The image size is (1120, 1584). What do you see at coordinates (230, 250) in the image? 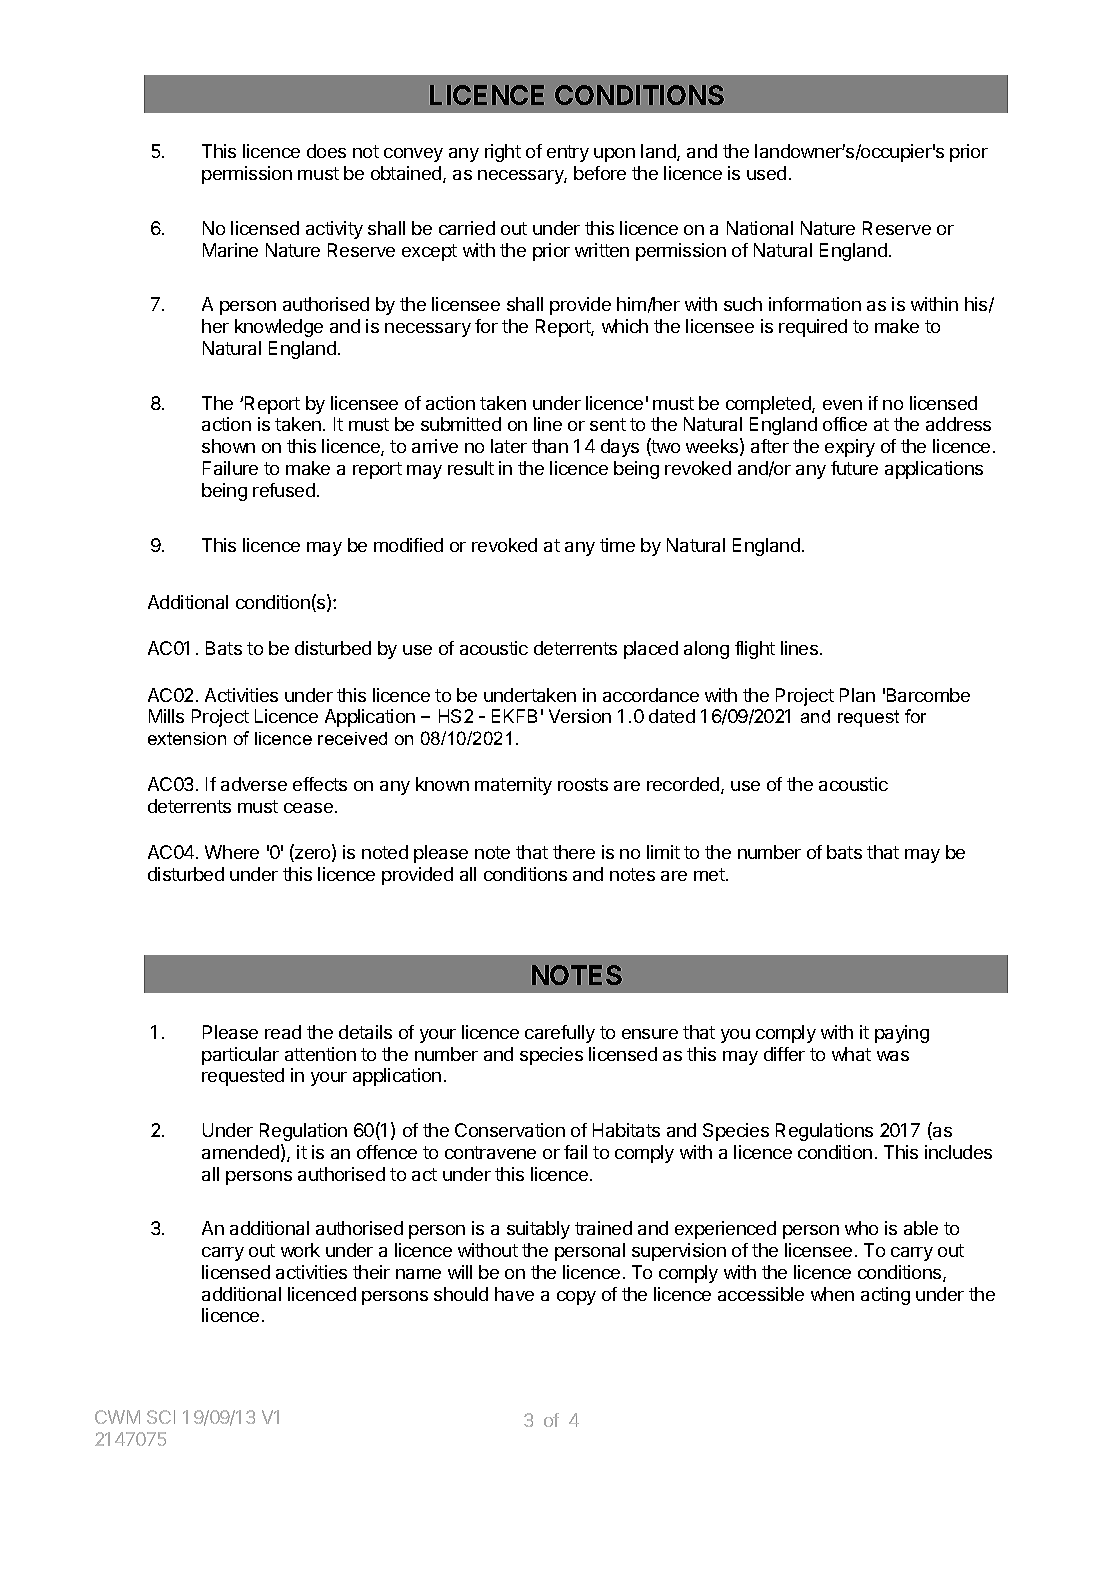
I see `Marine` at bounding box center [230, 250].
